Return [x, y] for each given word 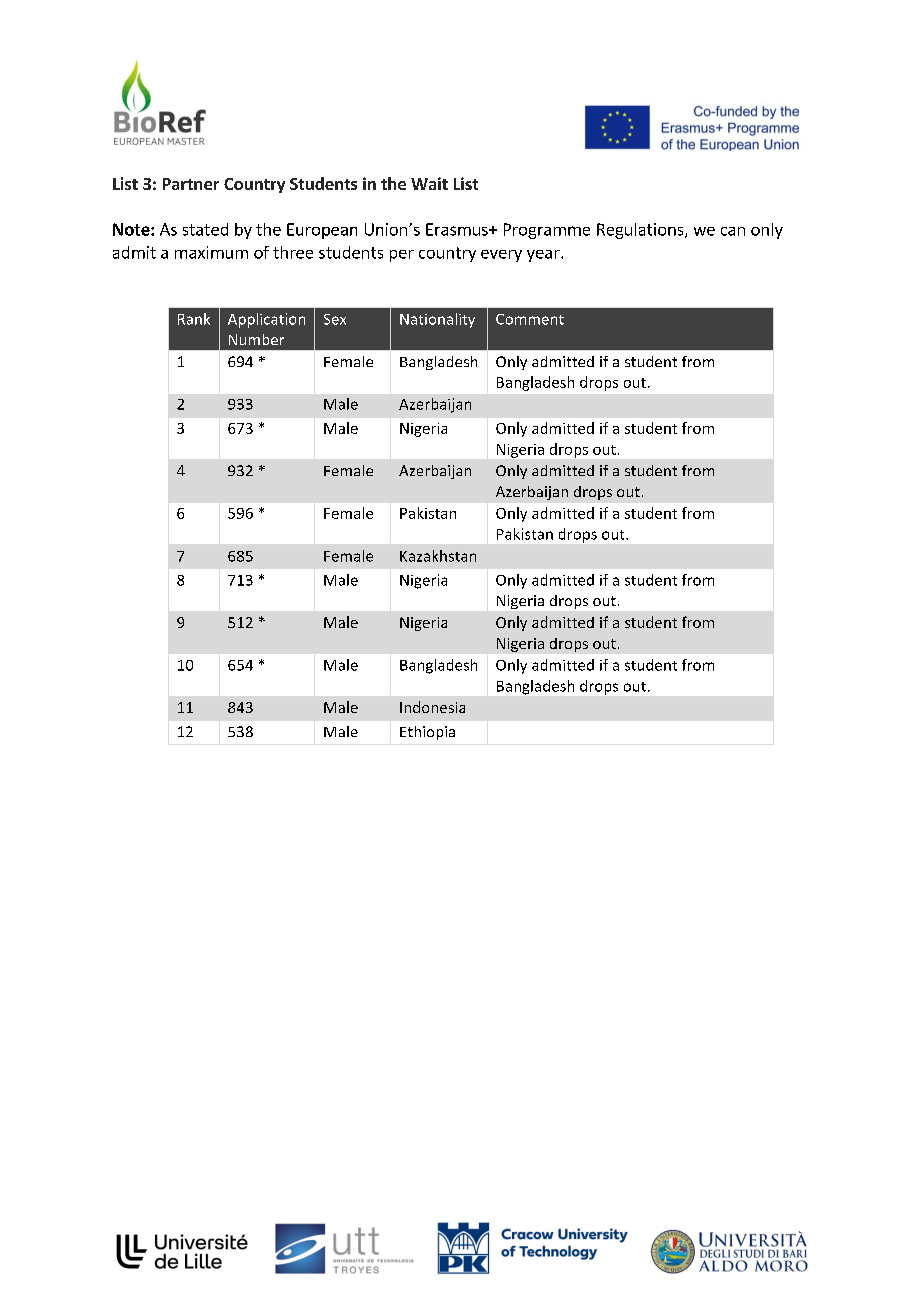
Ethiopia [427, 733]
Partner [191, 184]
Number [256, 339]
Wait [429, 183]
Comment [530, 319]
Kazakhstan [438, 556]
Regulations [641, 231]
